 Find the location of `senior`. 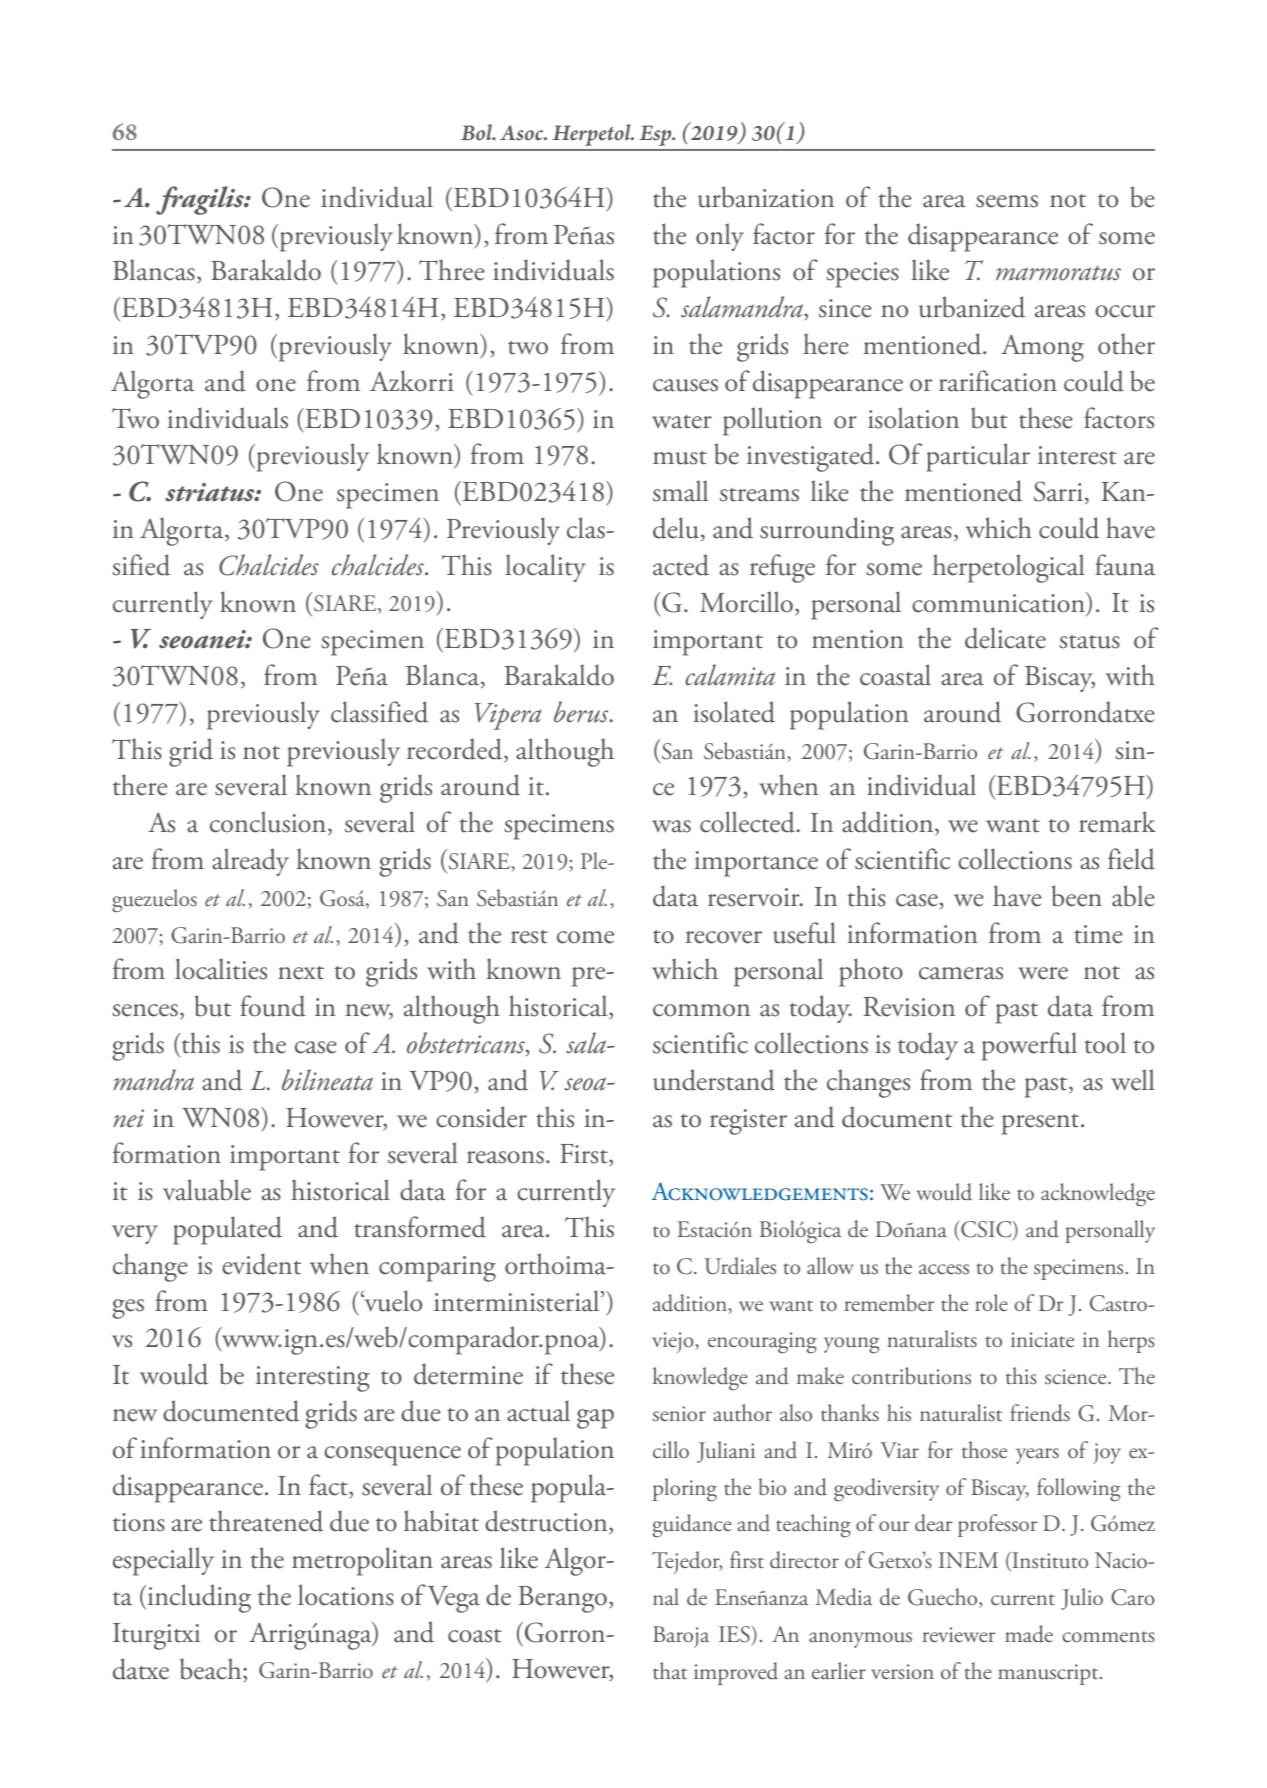

senior is located at coordinates (679, 1414).
